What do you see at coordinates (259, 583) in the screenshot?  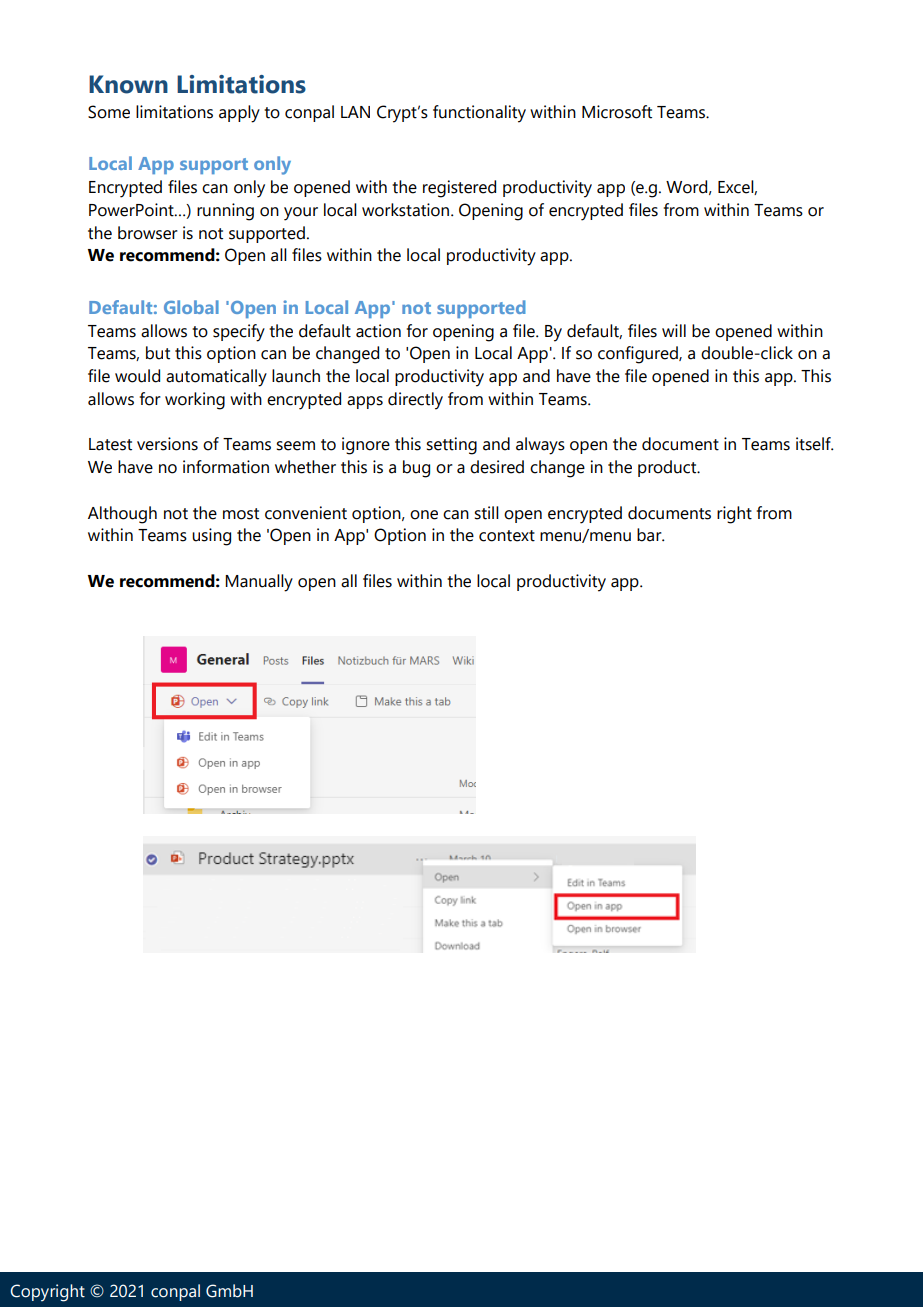 I see `Manually` at bounding box center [259, 583].
